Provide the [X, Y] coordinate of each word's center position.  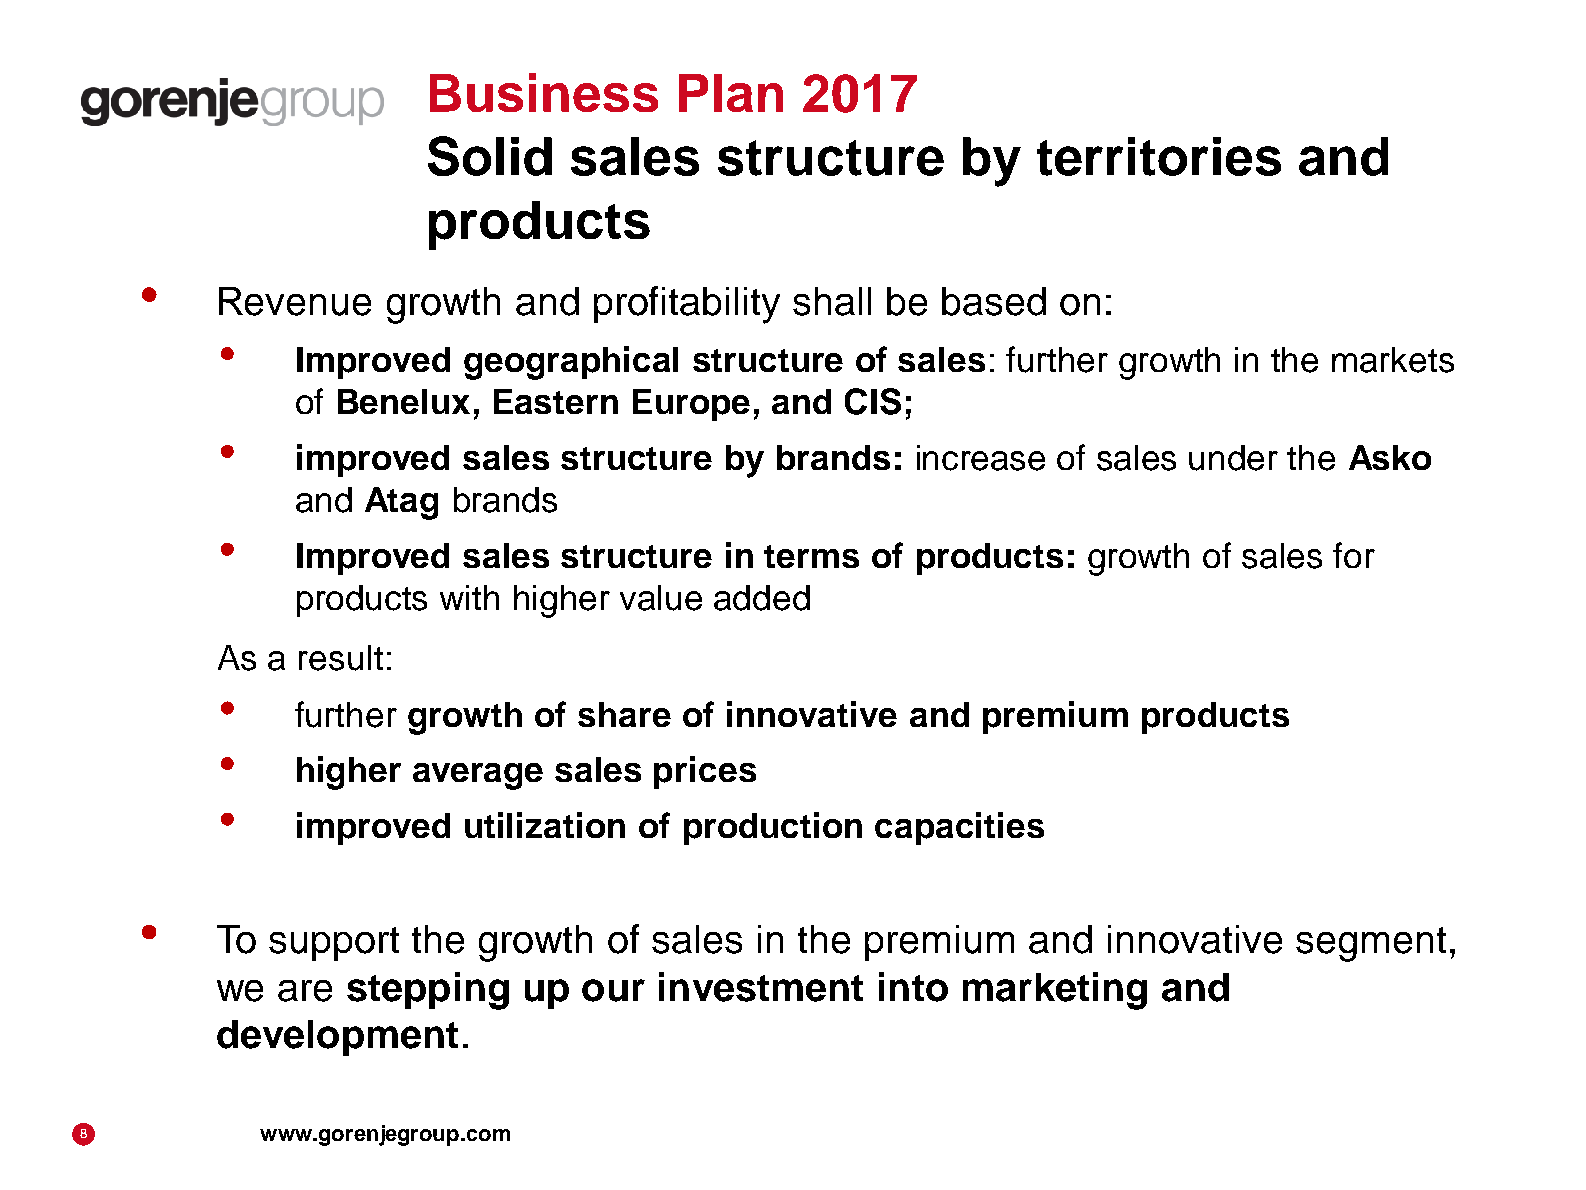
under [1233, 458]
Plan [731, 93]
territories [1159, 156]
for [1354, 555]
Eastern [556, 401]
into [913, 987]
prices [705, 772]
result [341, 658]
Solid [490, 156]
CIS [873, 401]
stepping [428, 991]
